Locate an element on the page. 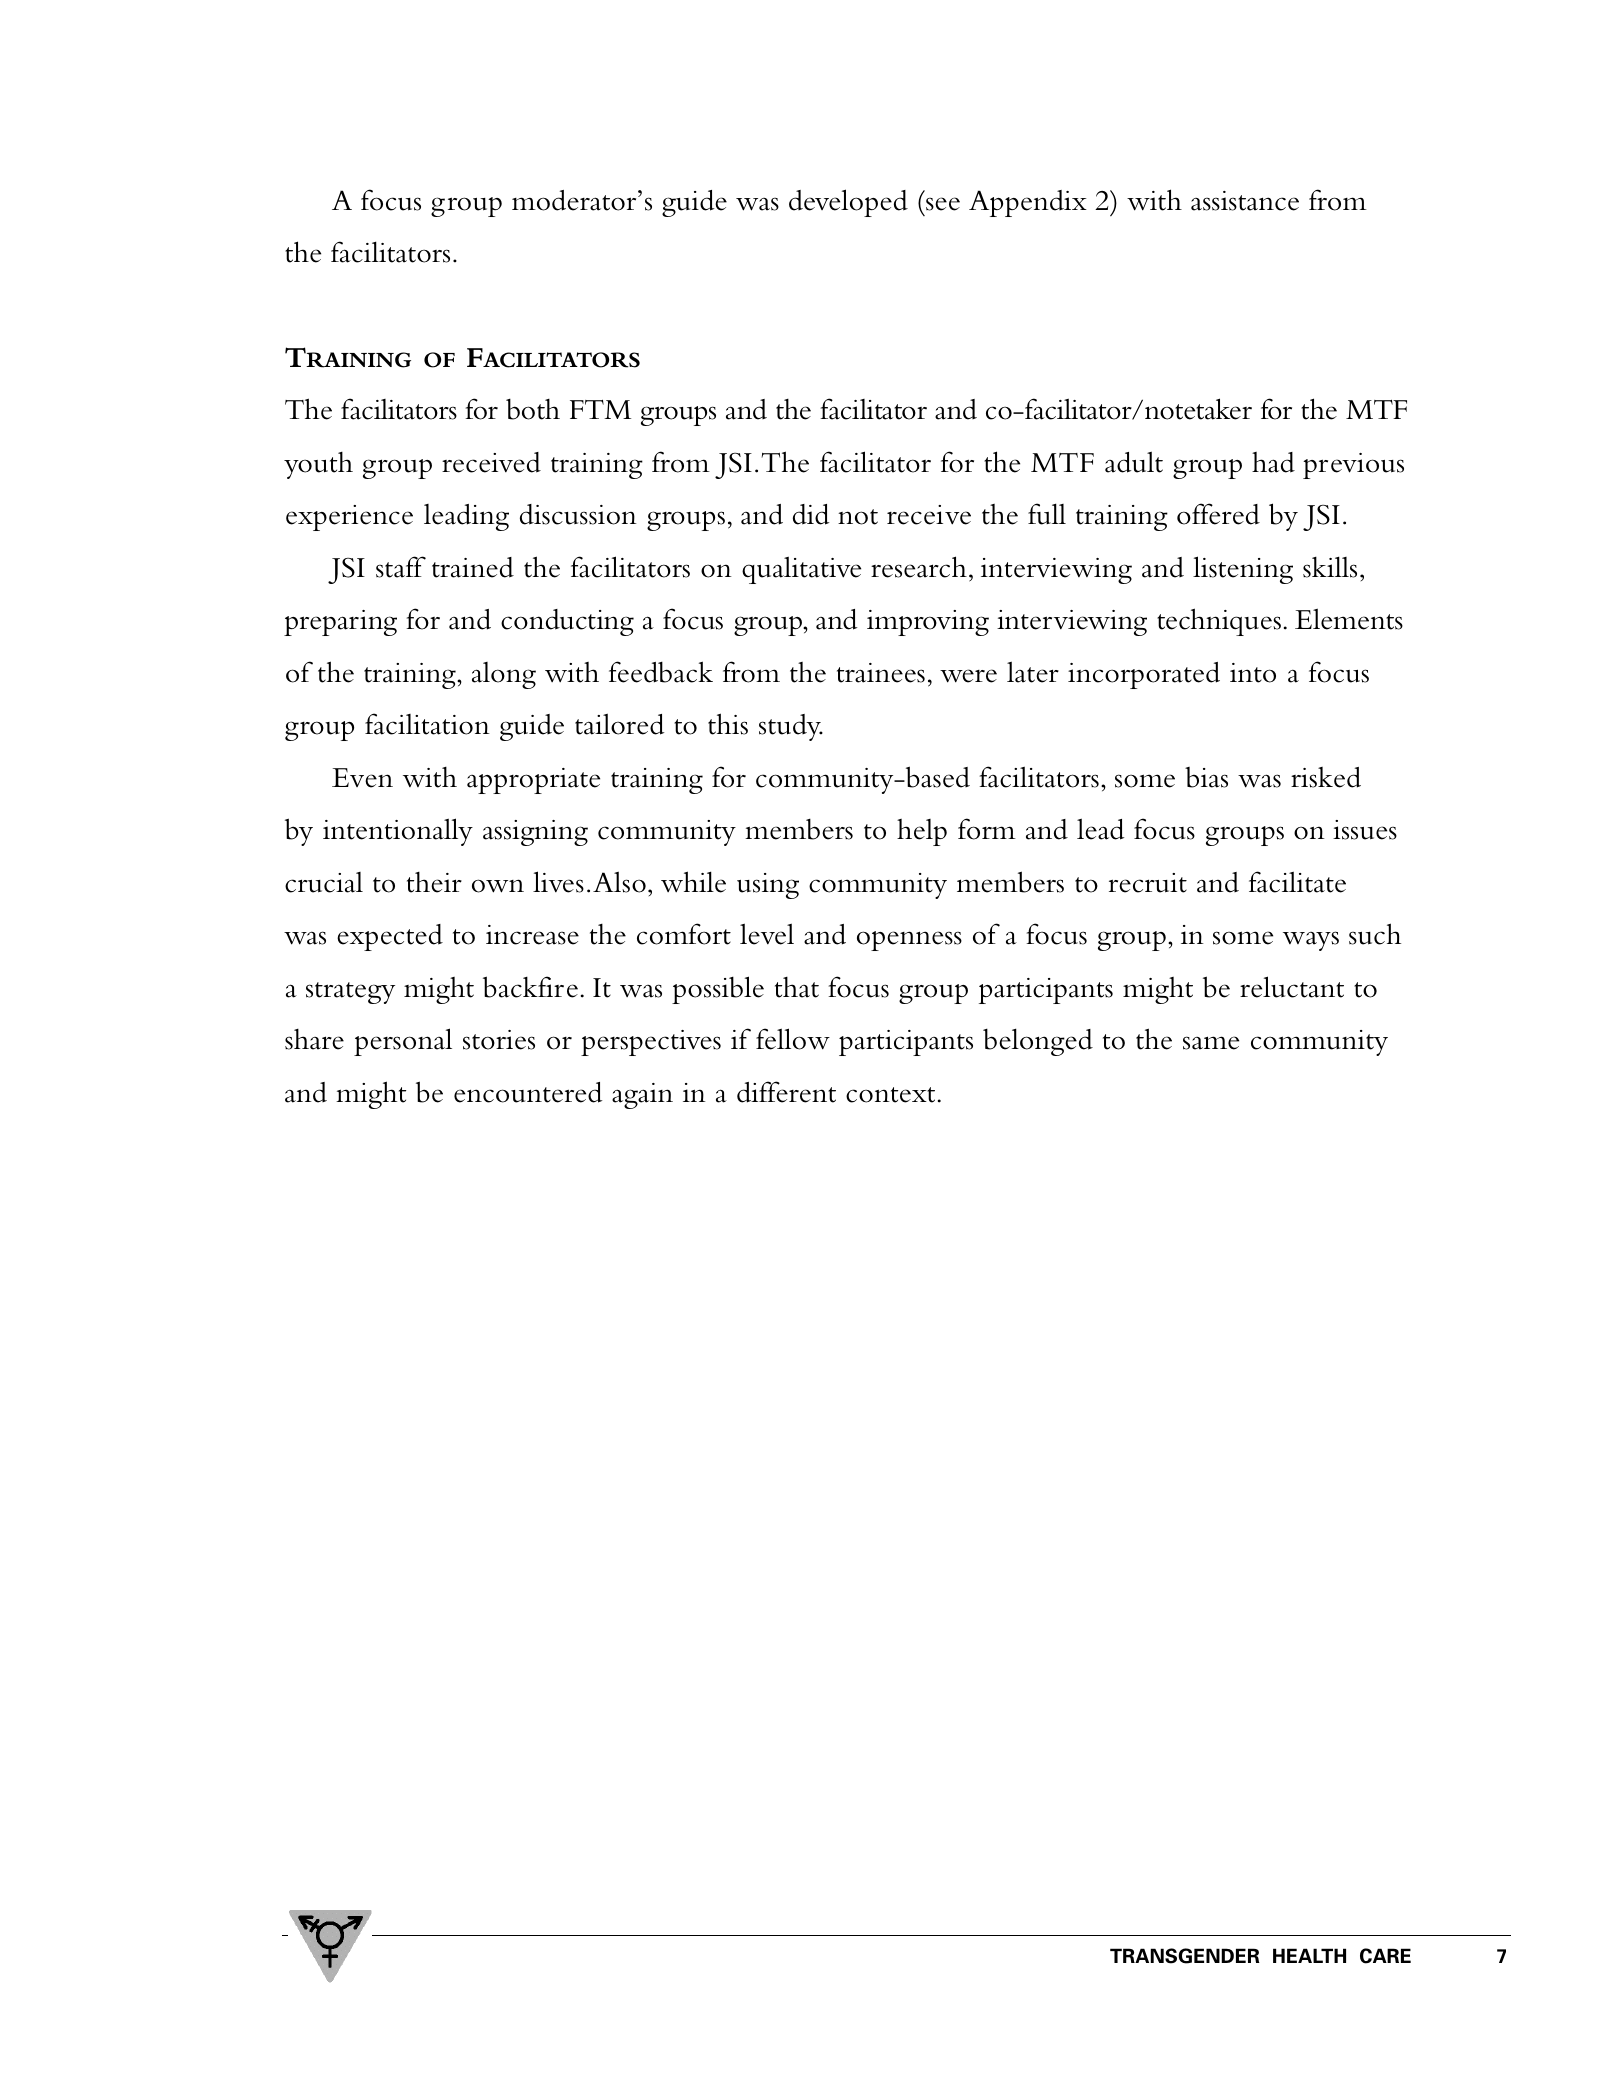  different is located at coordinates (786, 1092).
